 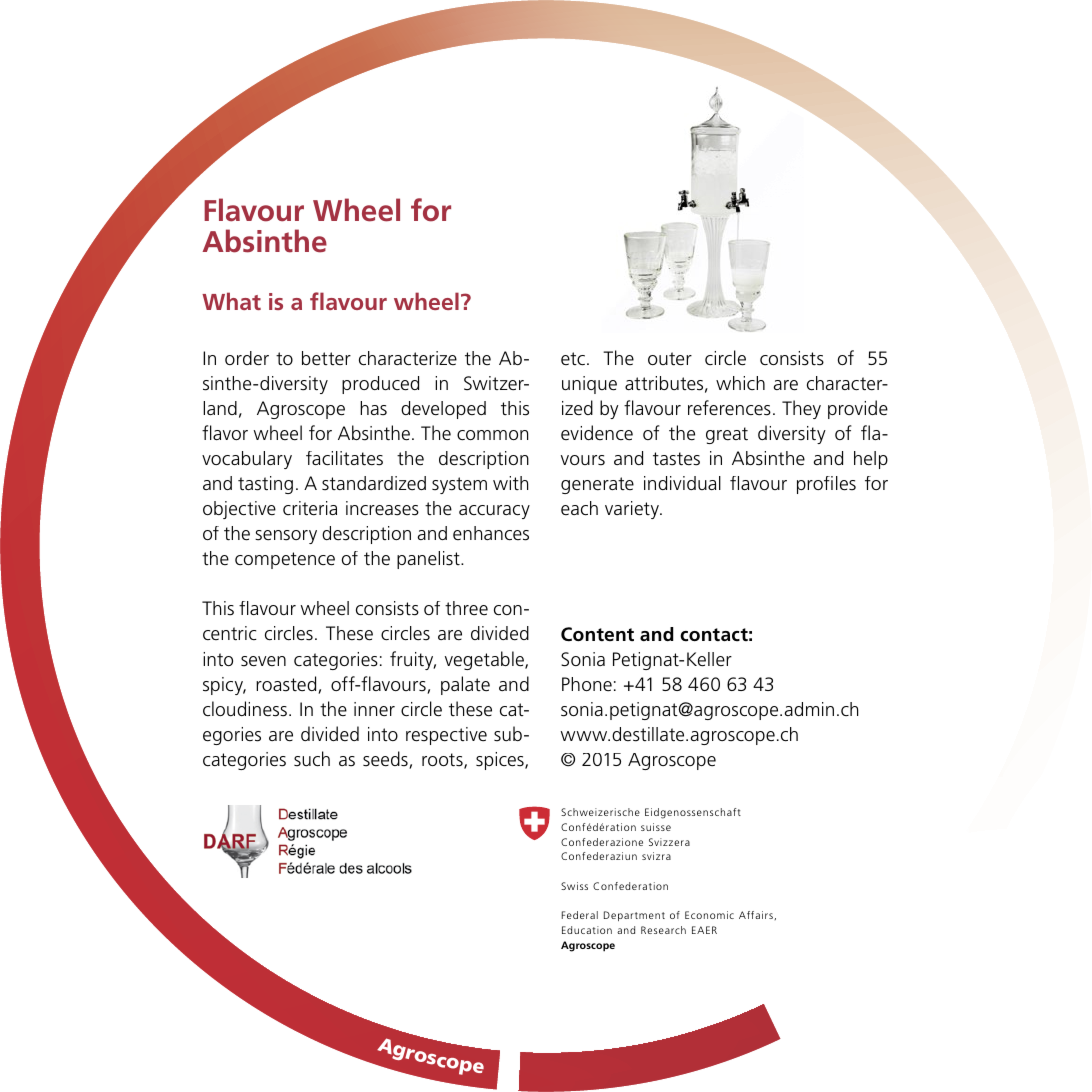 What do you see at coordinates (597, 634) in the screenshot?
I see `Content` at bounding box center [597, 634].
